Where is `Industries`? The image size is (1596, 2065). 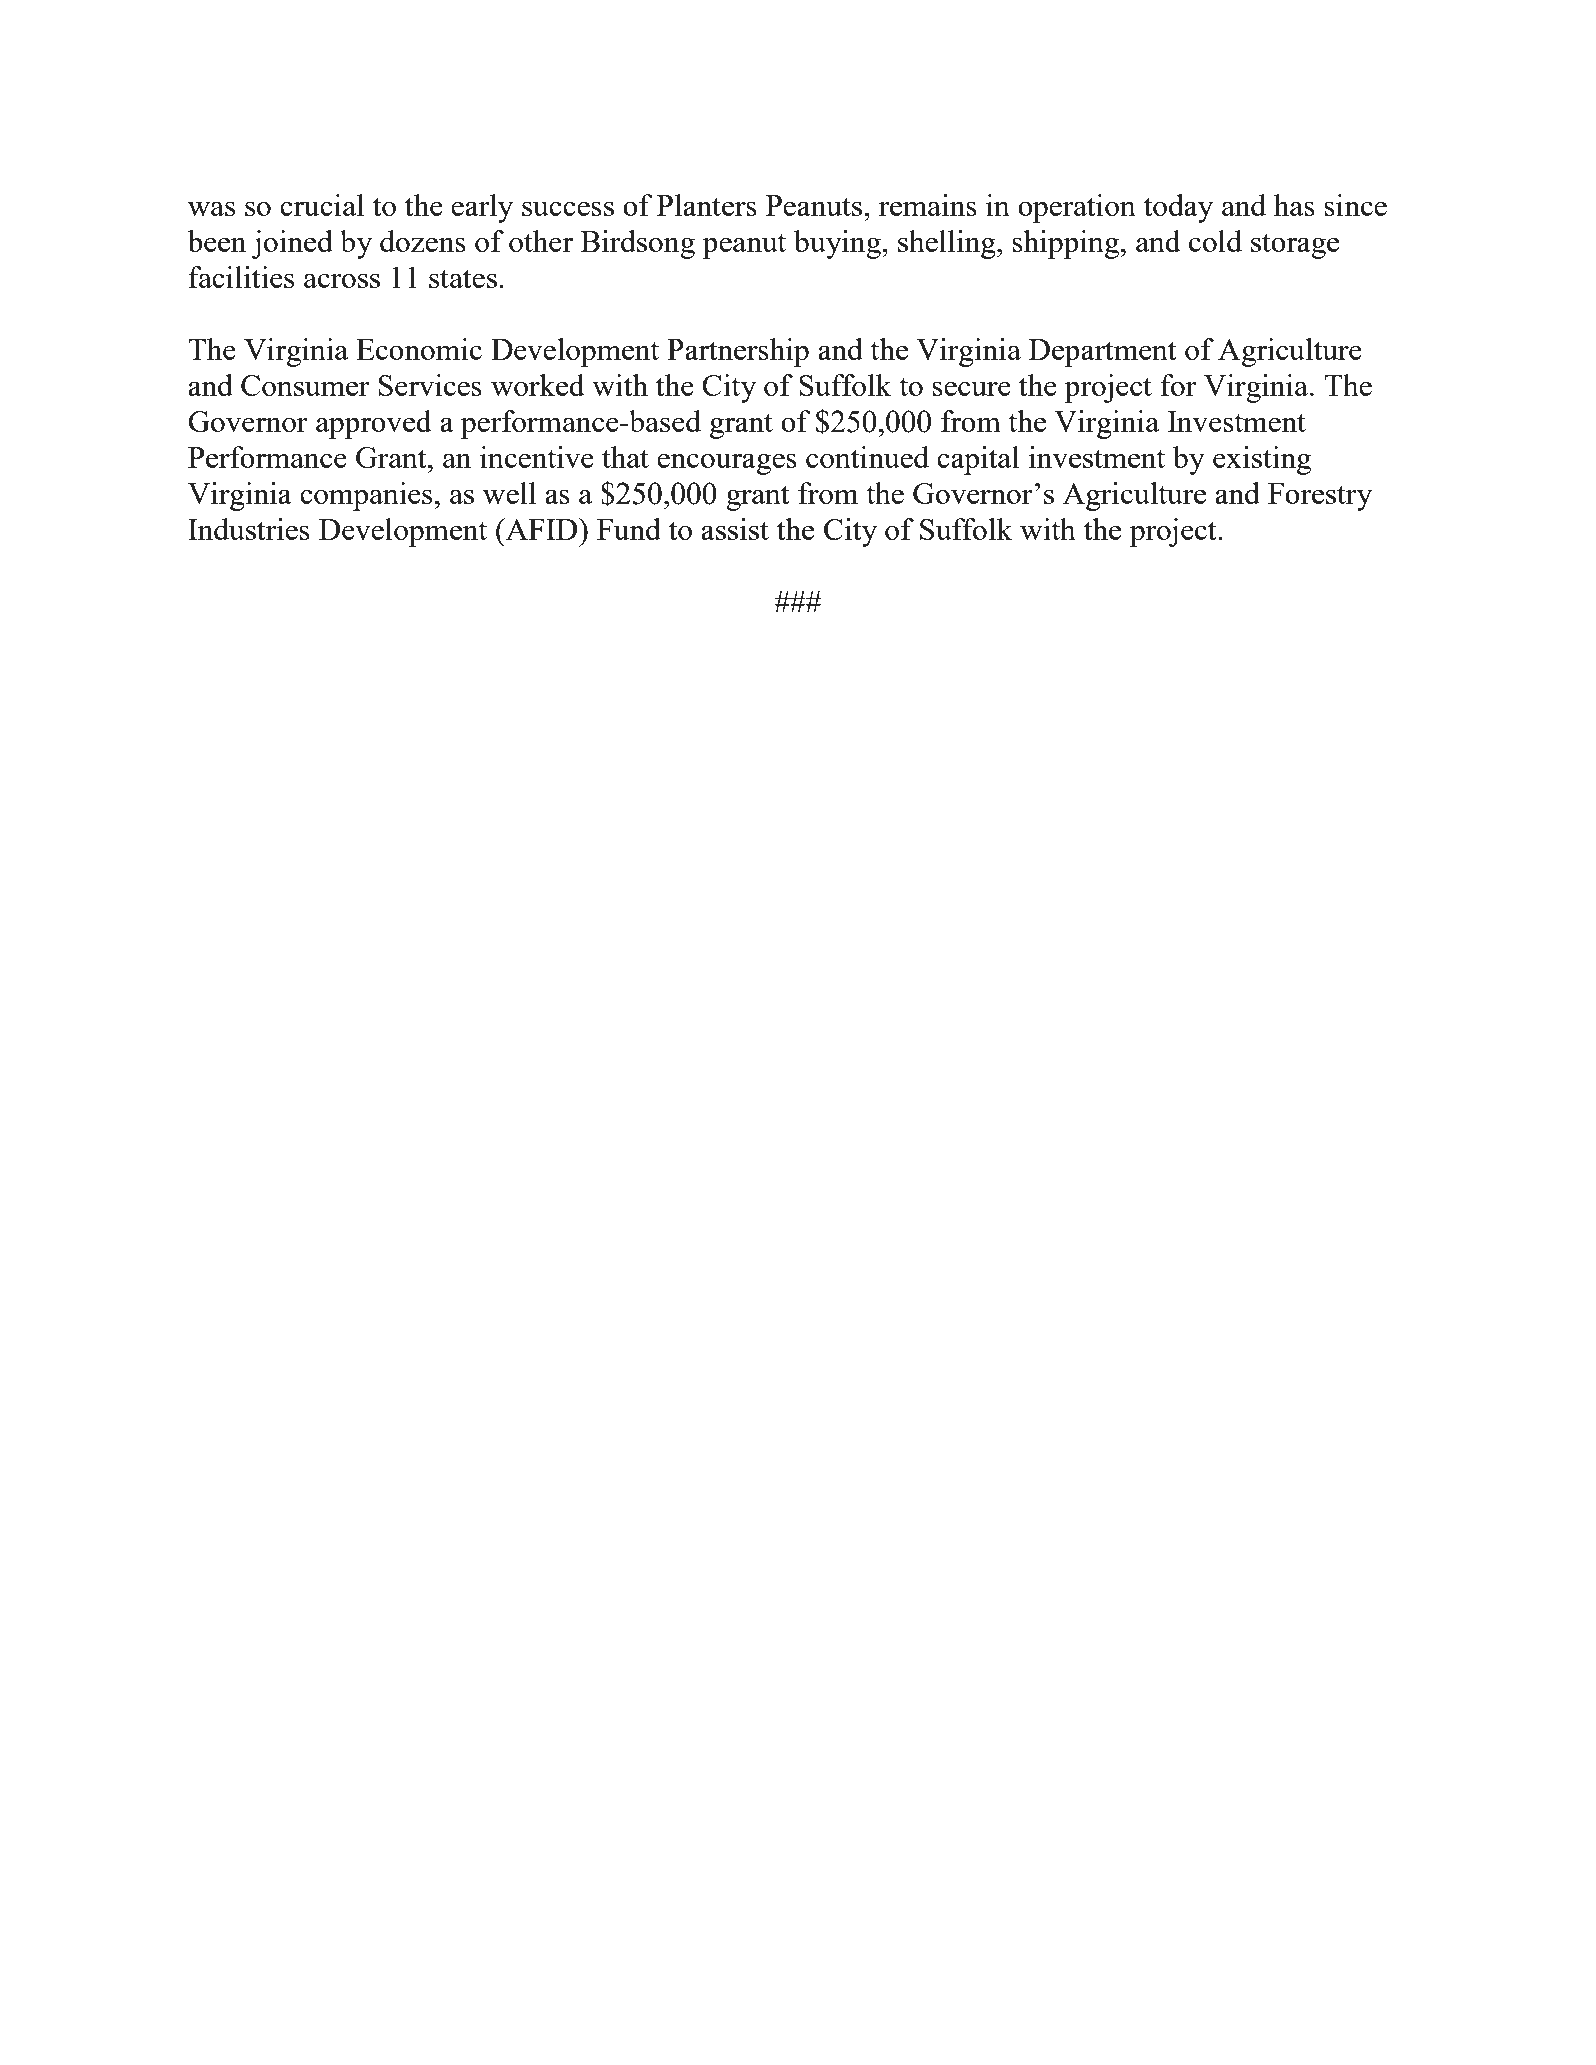 Industries is located at coordinates (249, 529).
